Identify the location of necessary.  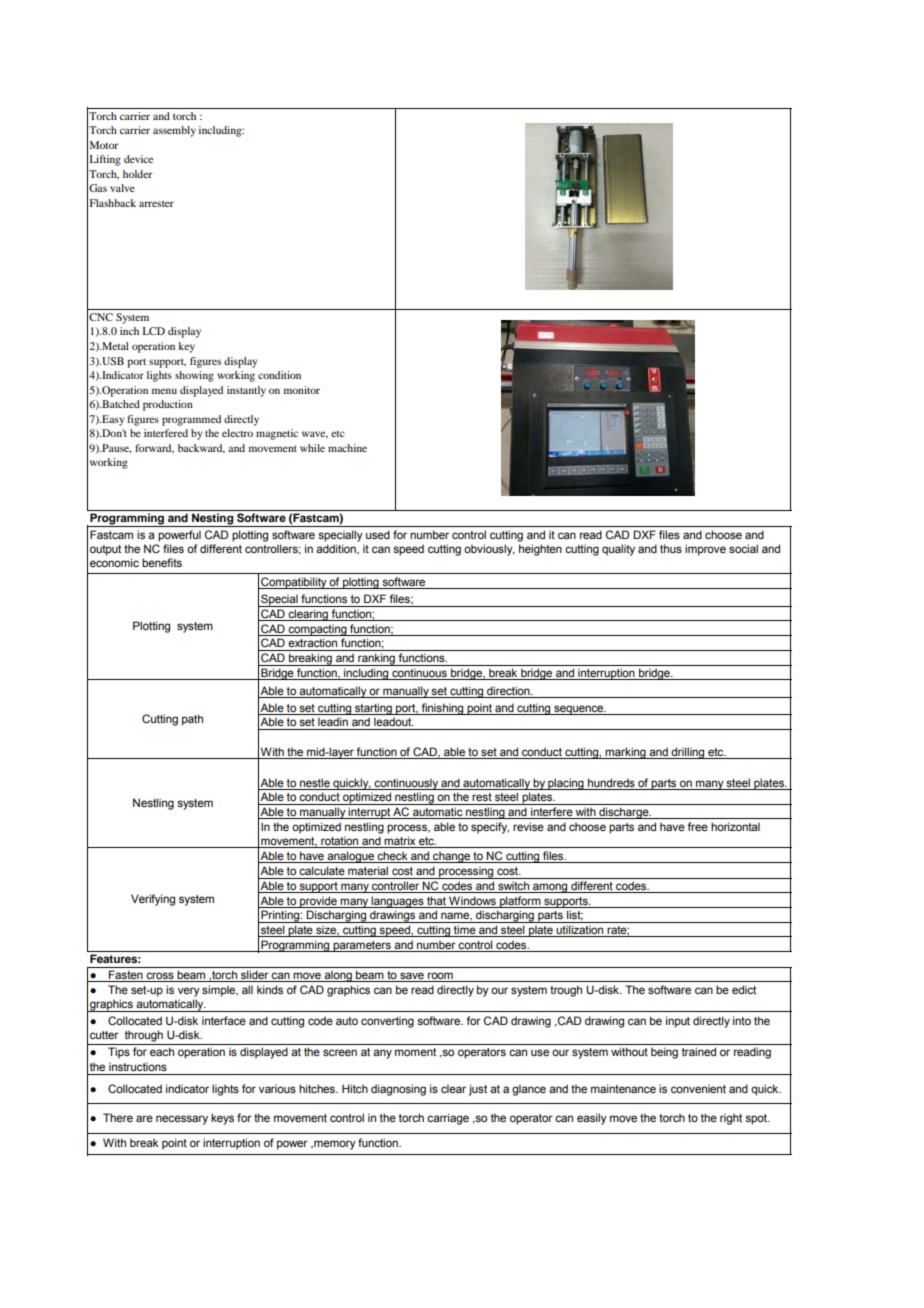
(182, 1120).
